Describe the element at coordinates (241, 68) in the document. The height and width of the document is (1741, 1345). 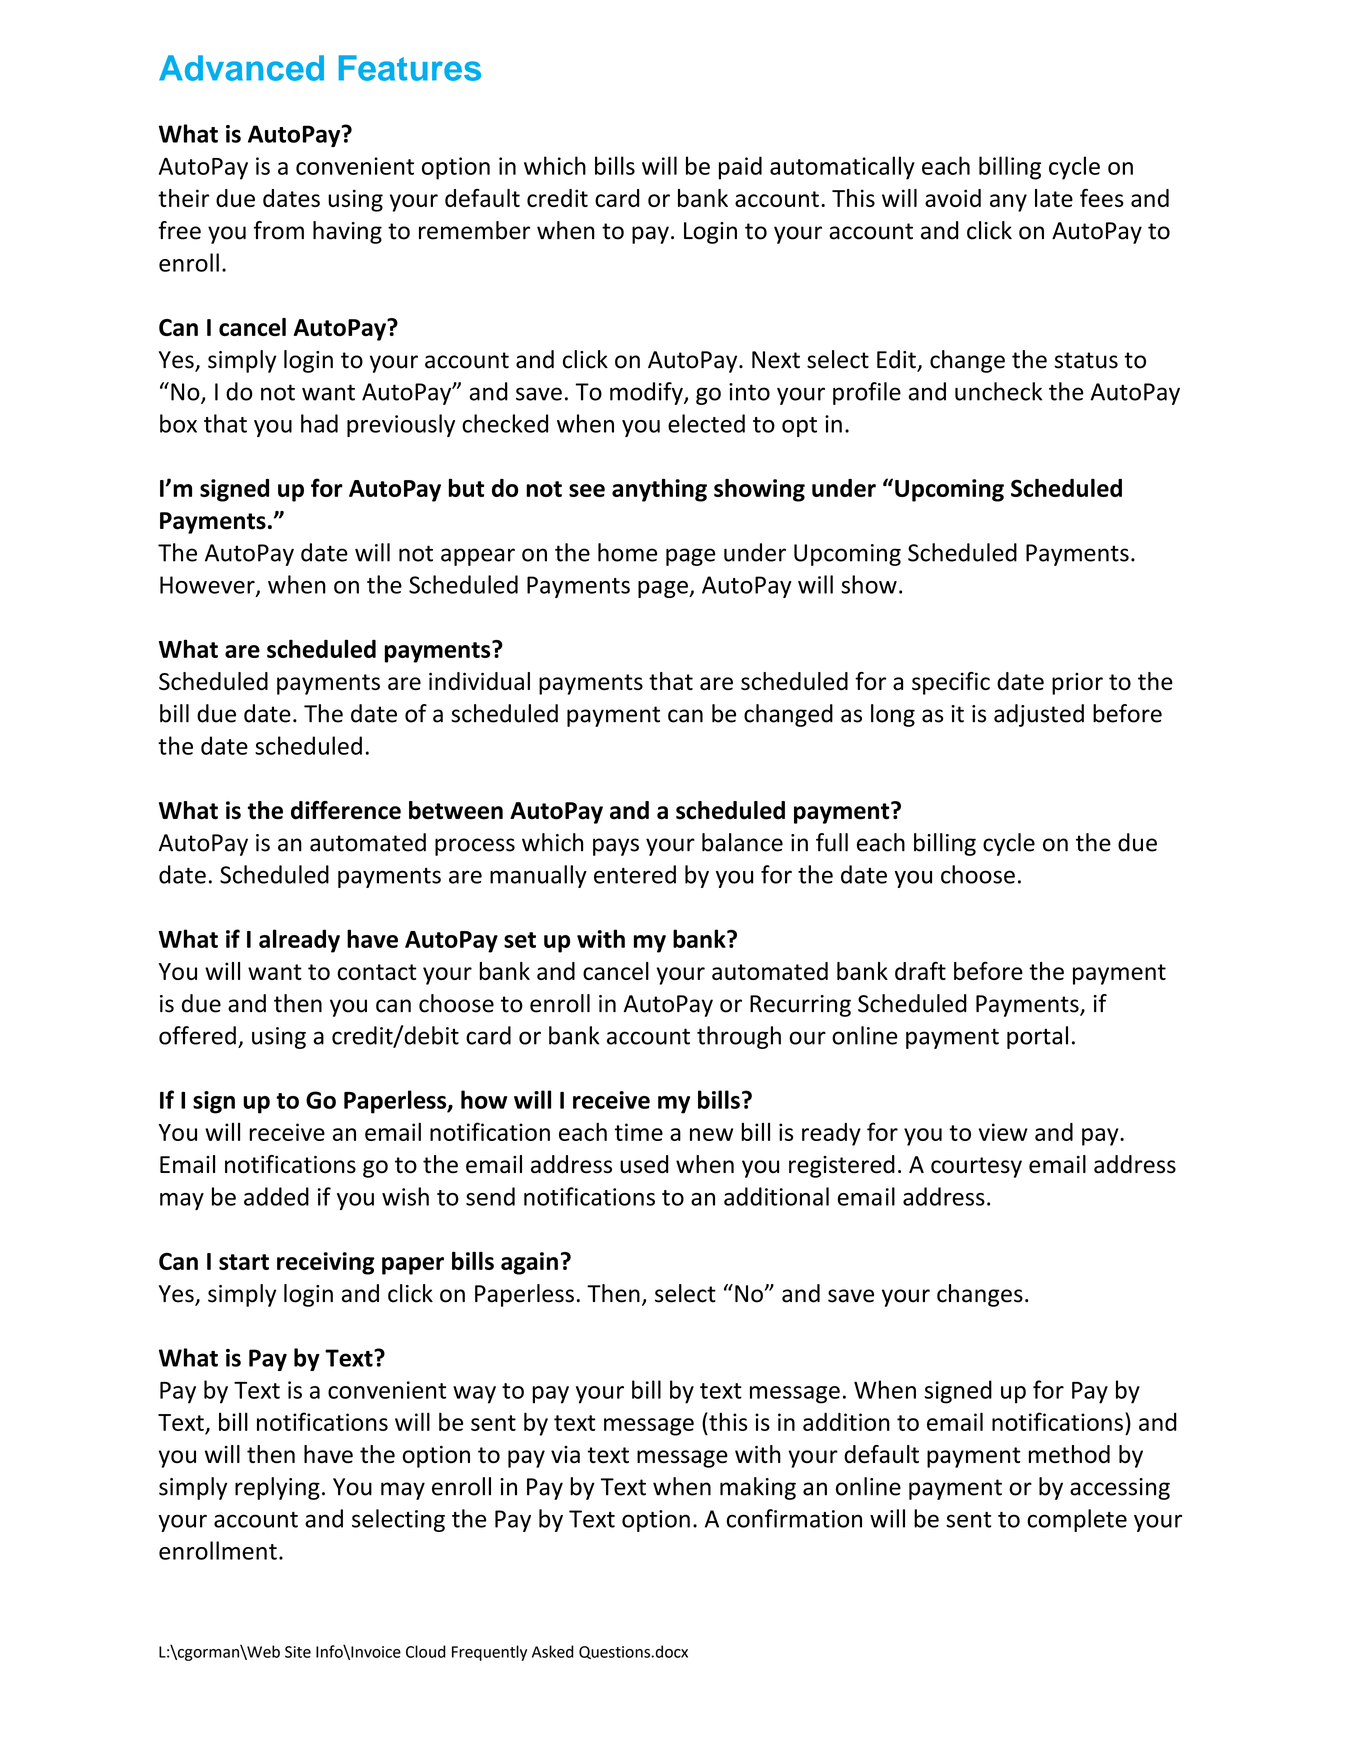
I see `Advanced` at that location.
